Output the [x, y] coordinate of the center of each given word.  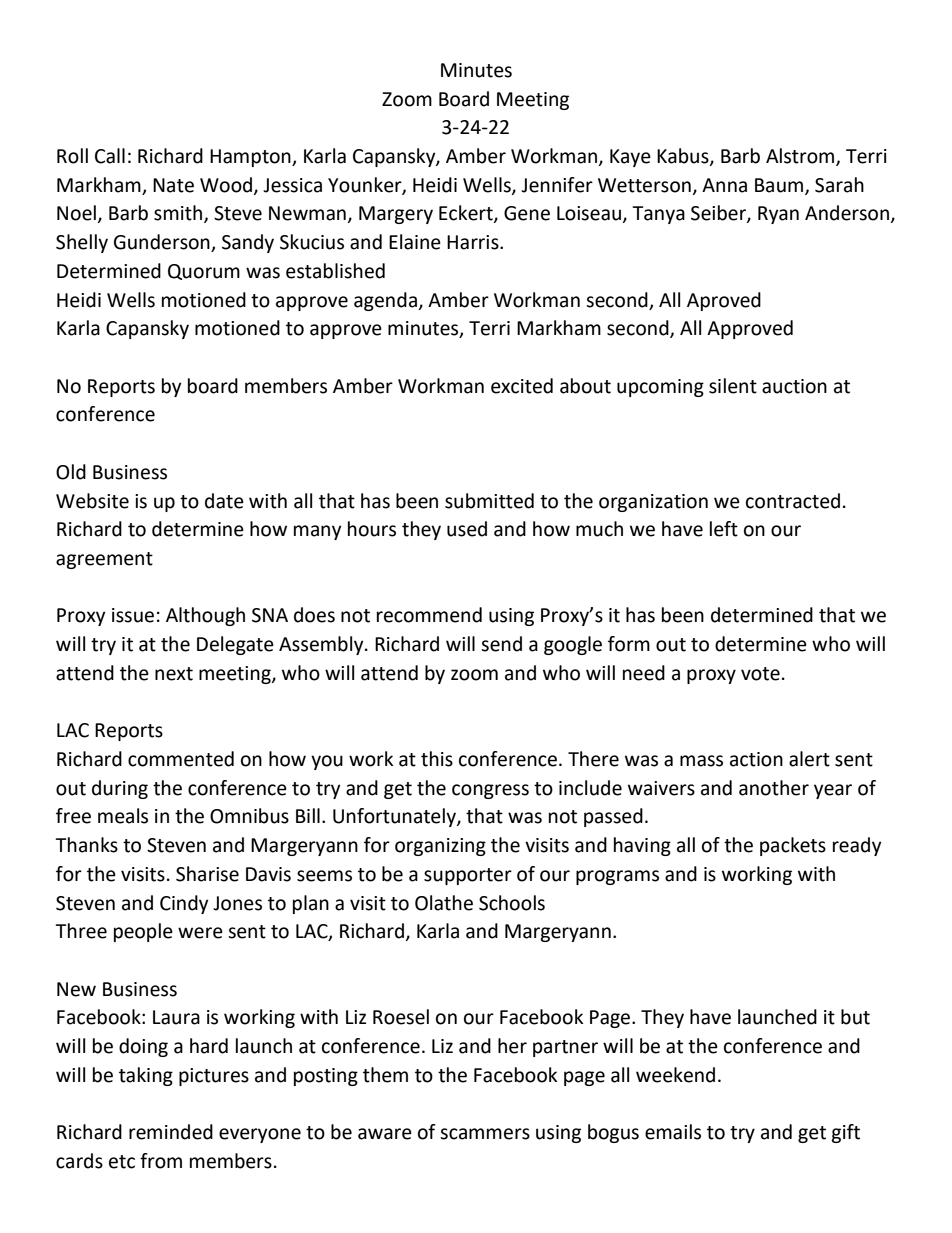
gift [845, 1133]
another [774, 788]
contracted [793, 501]
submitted [489, 501]
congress [490, 791]
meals [123, 816]
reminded [171, 1132]
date [224, 501]
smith [179, 214]
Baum [780, 186]
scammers [485, 1134]
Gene [527, 213]
